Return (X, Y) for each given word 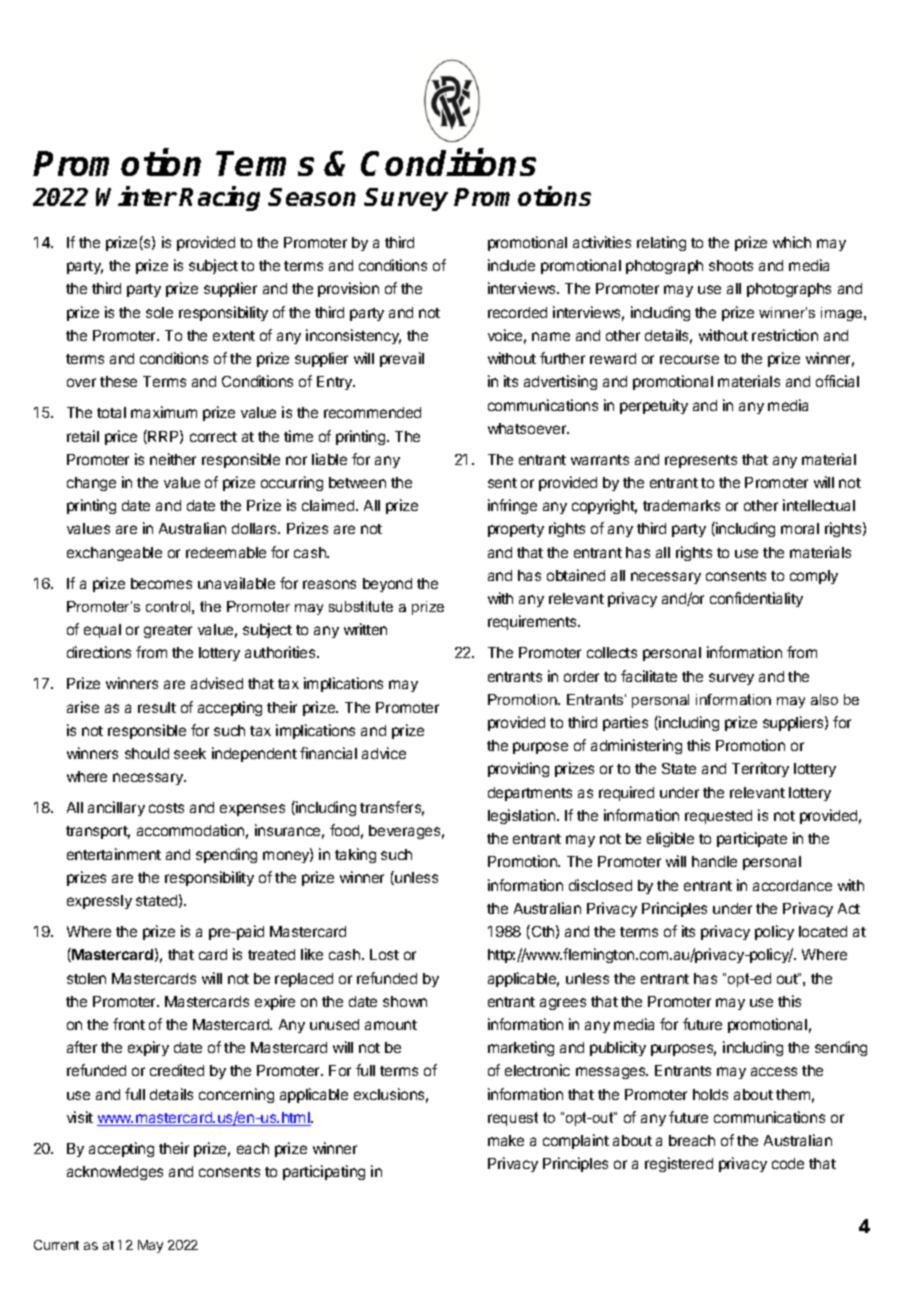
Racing (219, 198)
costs (166, 808)
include (511, 265)
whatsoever (528, 428)
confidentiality (756, 599)
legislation (521, 816)
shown (405, 1001)
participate (752, 839)
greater (168, 631)
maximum (164, 412)
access (774, 1071)
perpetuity (654, 406)
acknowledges (115, 1173)
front (129, 1024)
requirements (533, 622)
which (792, 242)
